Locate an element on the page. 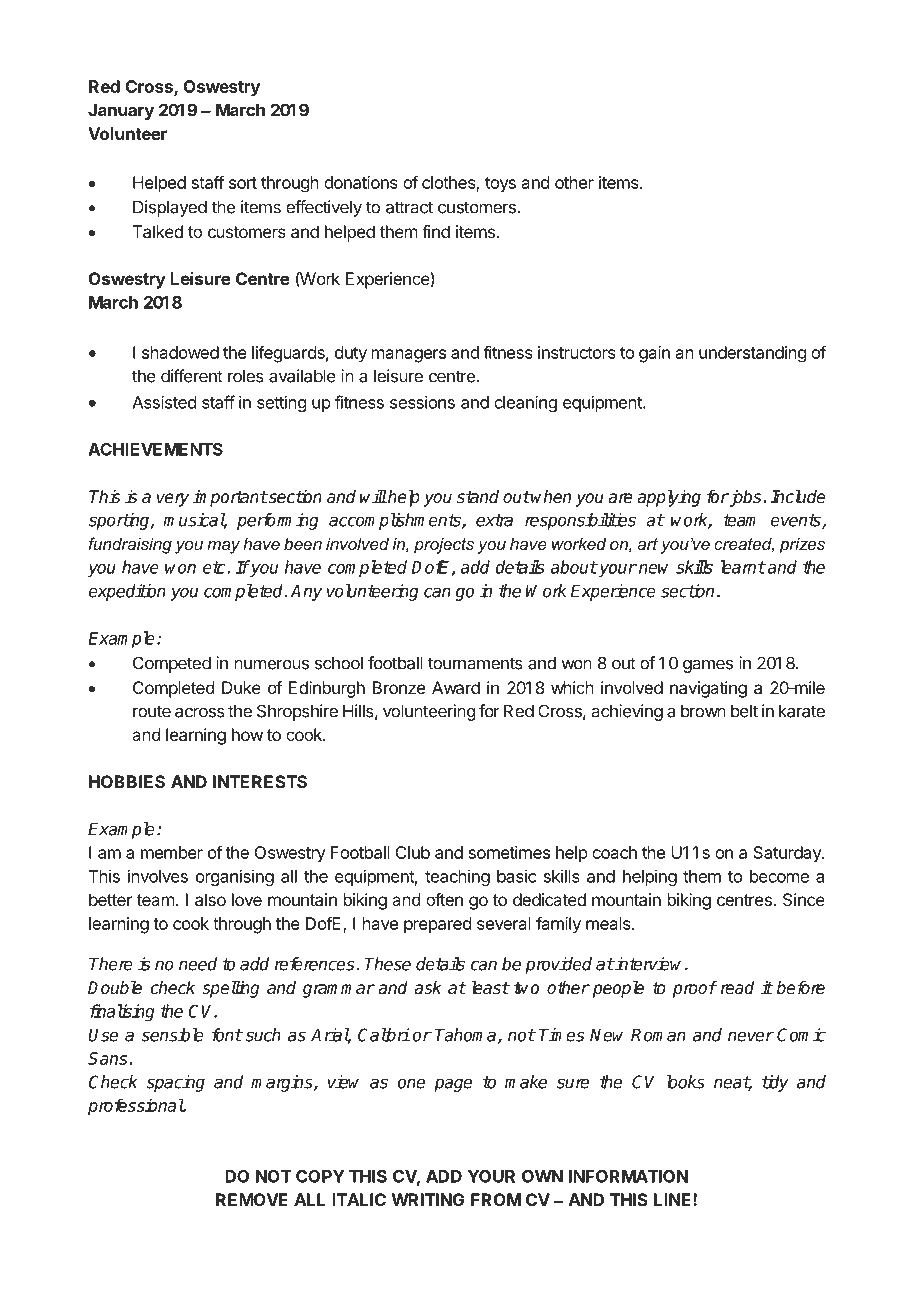  very is located at coordinates (173, 500).
